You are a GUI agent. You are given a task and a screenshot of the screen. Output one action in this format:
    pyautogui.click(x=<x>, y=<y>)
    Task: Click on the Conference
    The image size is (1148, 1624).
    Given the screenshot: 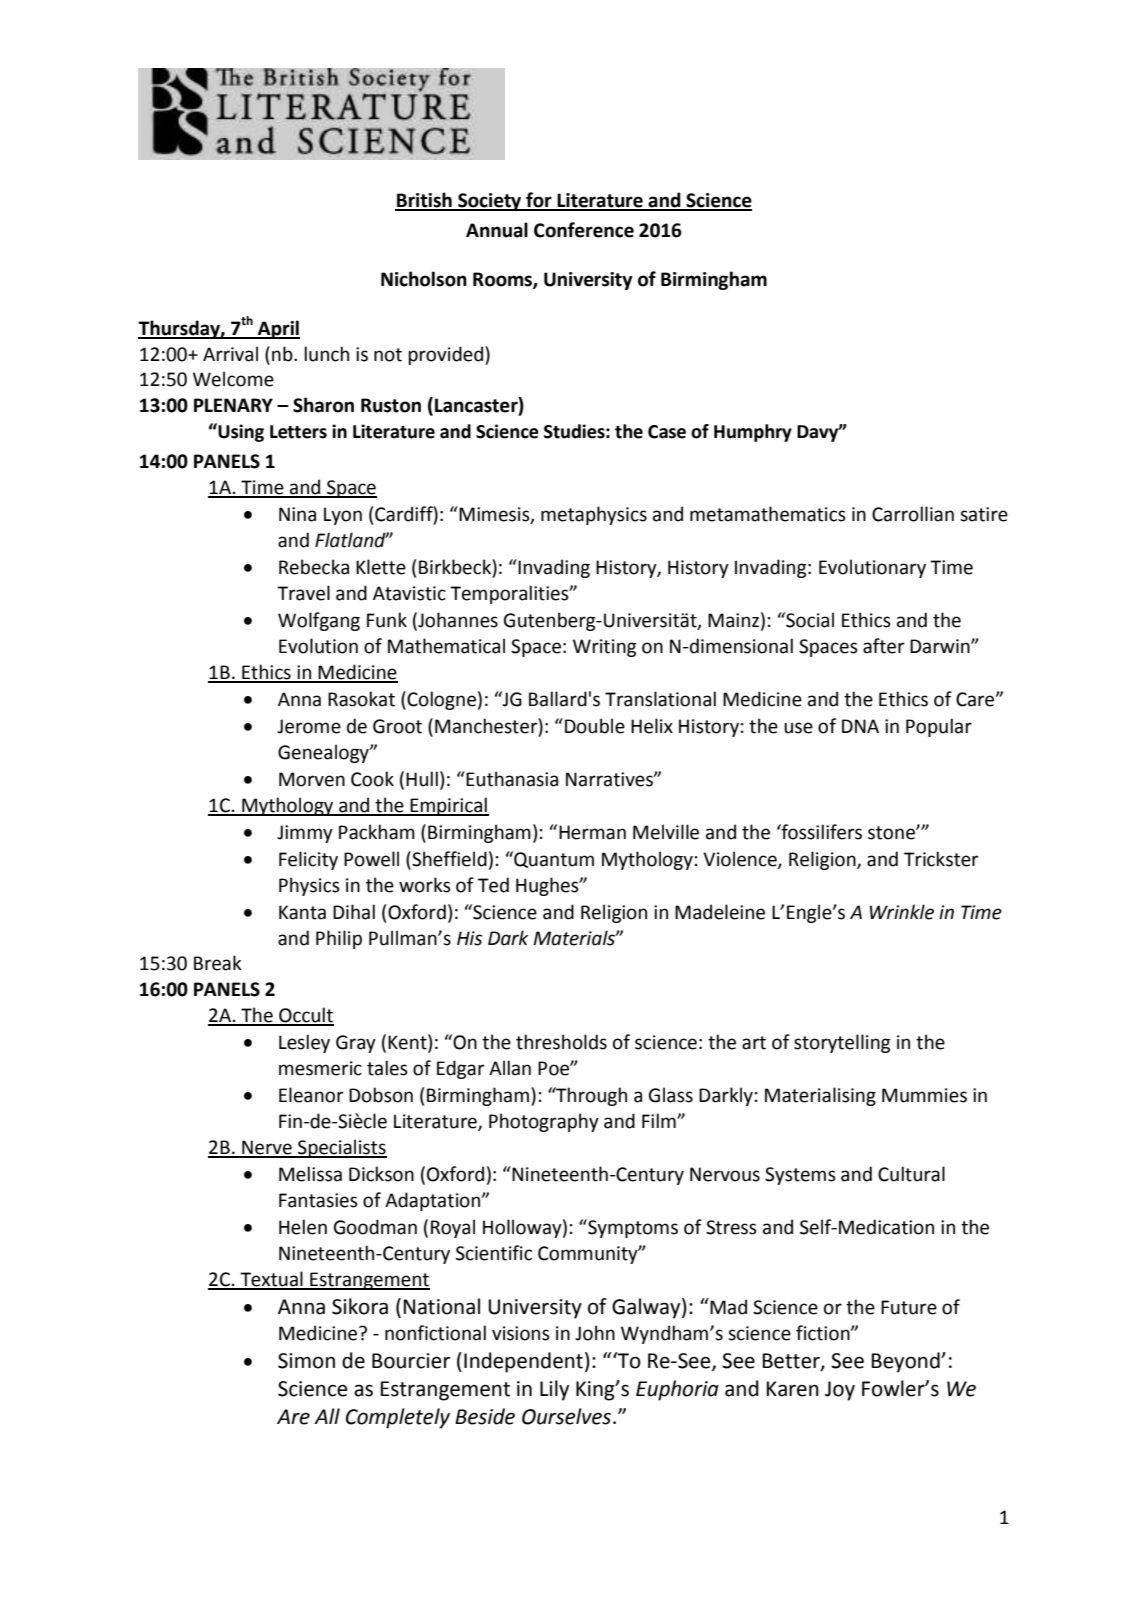 What is the action you would take?
    pyautogui.click(x=584, y=230)
